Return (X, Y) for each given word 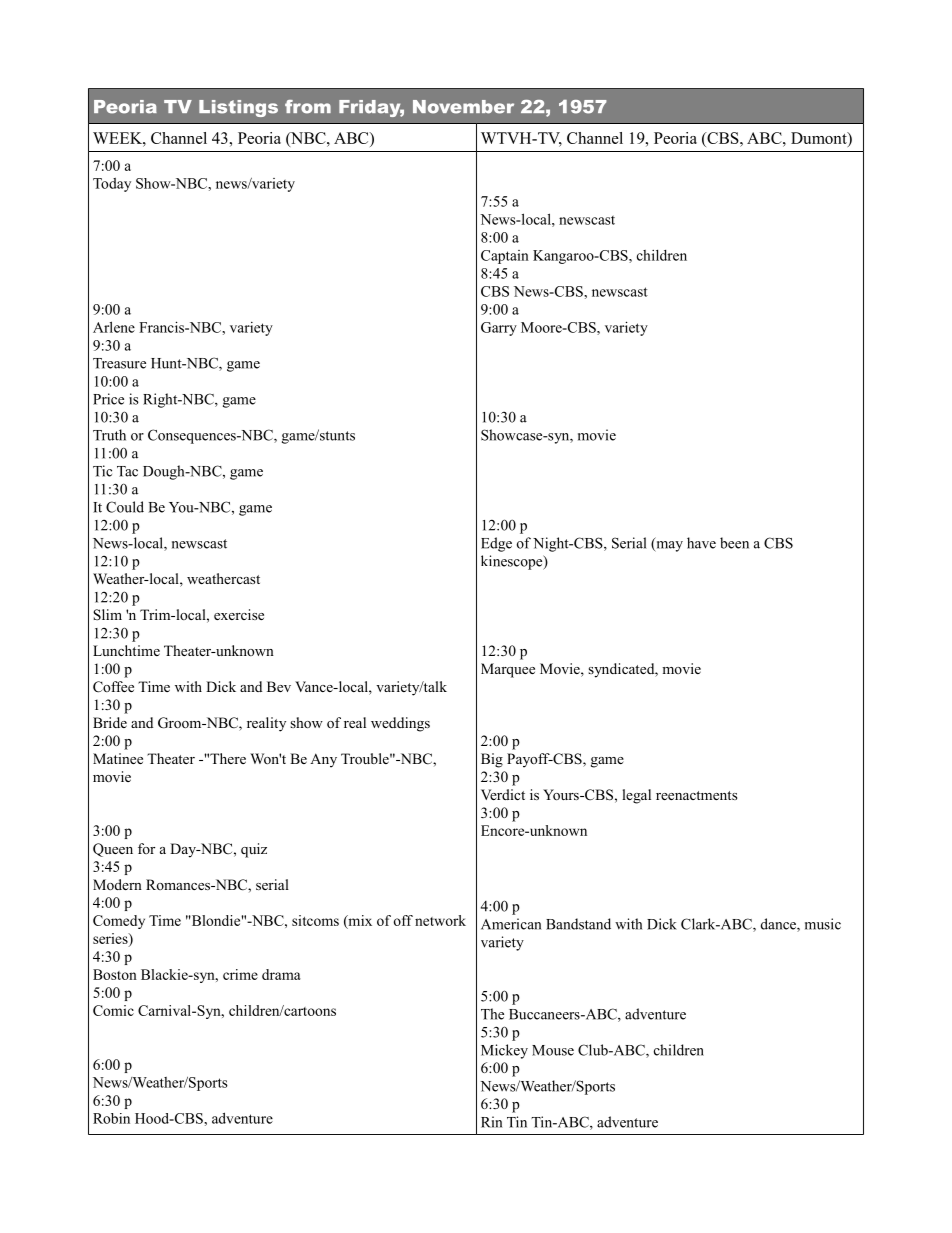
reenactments (696, 795)
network (440, 920)
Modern (117, 884)
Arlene (114, 327)
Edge (496, 544)
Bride (110, 722)
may (668, 546)
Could (125, 507)
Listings (238, 108)
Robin (111, 1118)
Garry (499, 329)
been (734, 543)
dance (779, 925)
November (463, 107)
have (701, 543)
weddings (400, 724)
